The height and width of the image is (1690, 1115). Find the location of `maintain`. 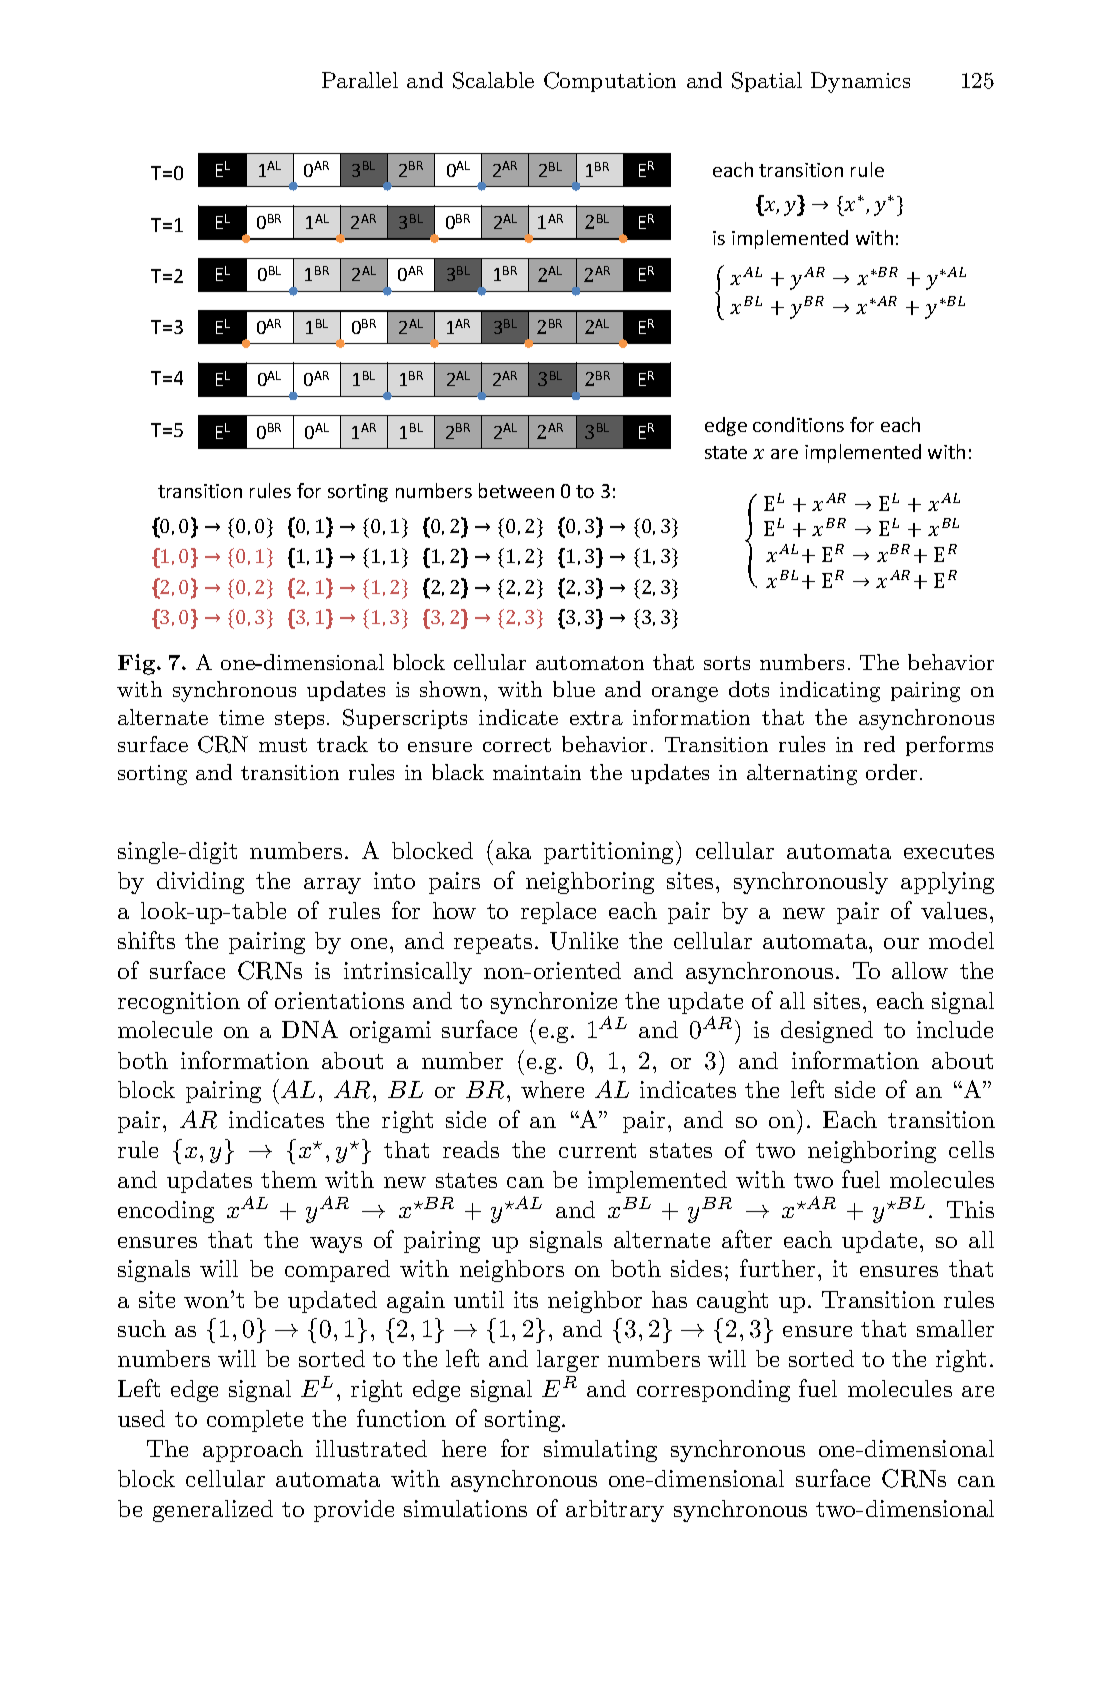

maintain is located at coordinates (537, 772).
